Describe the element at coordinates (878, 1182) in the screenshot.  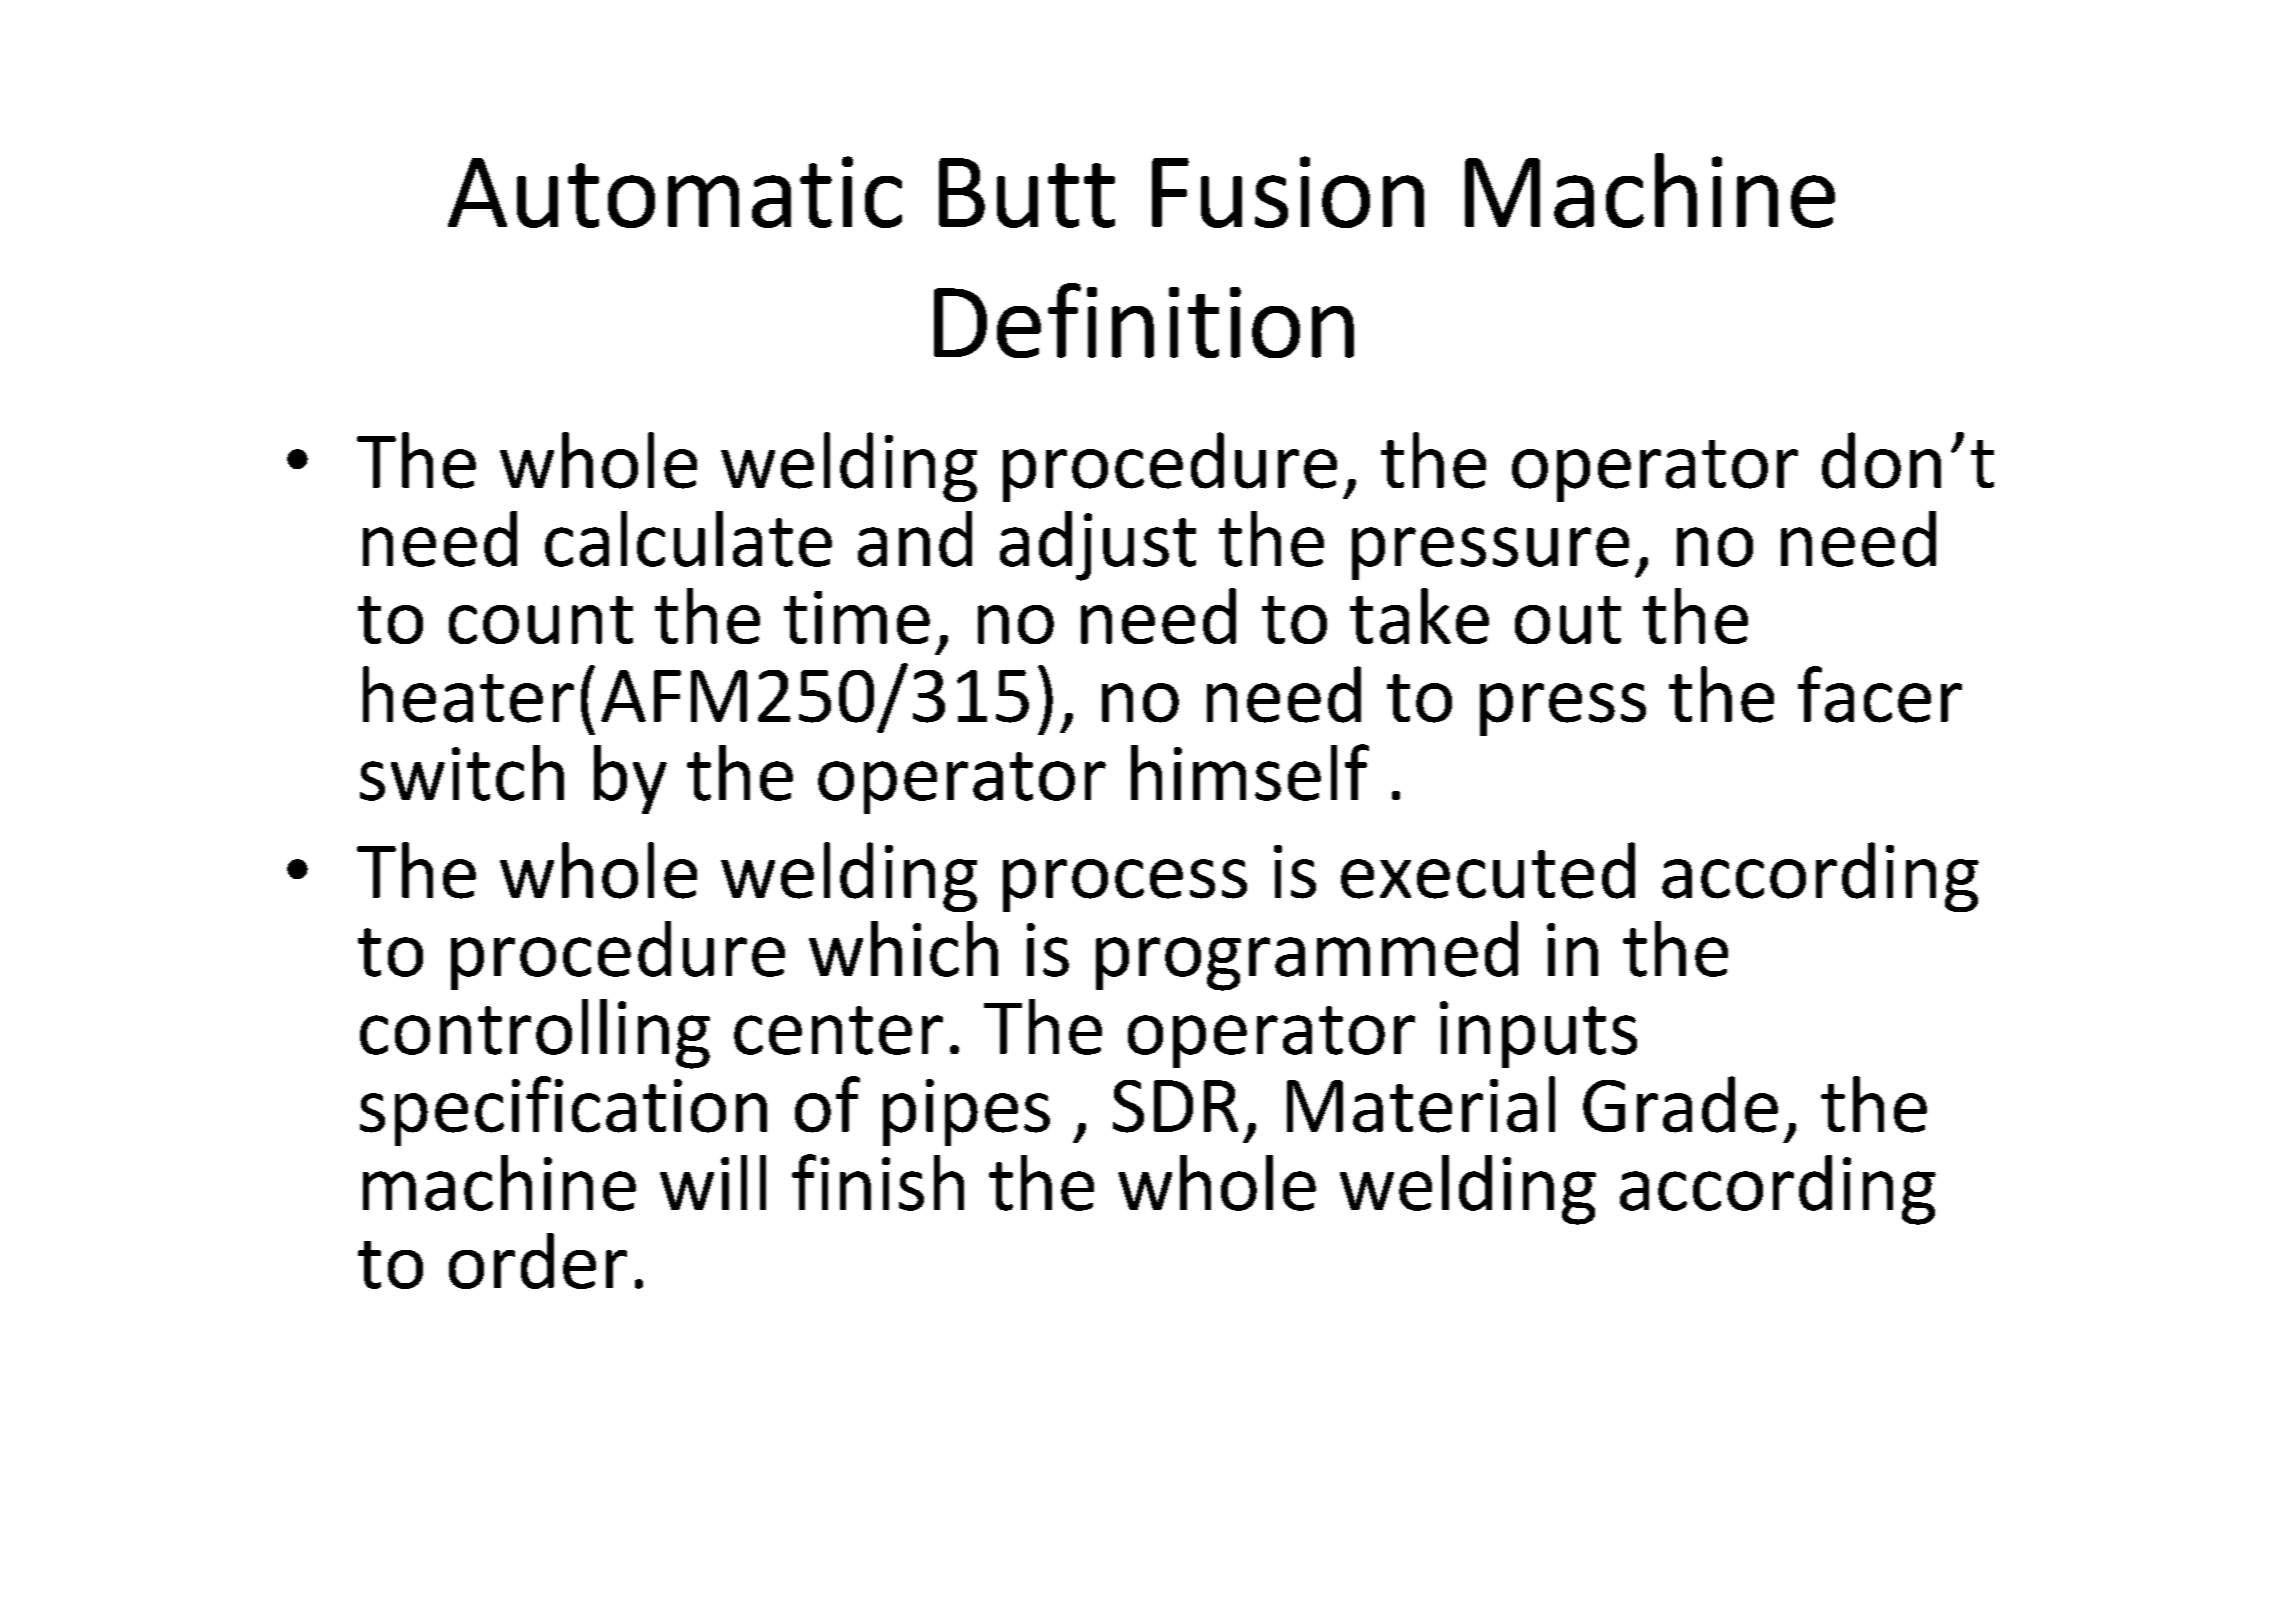
I see `finish` at that location.
